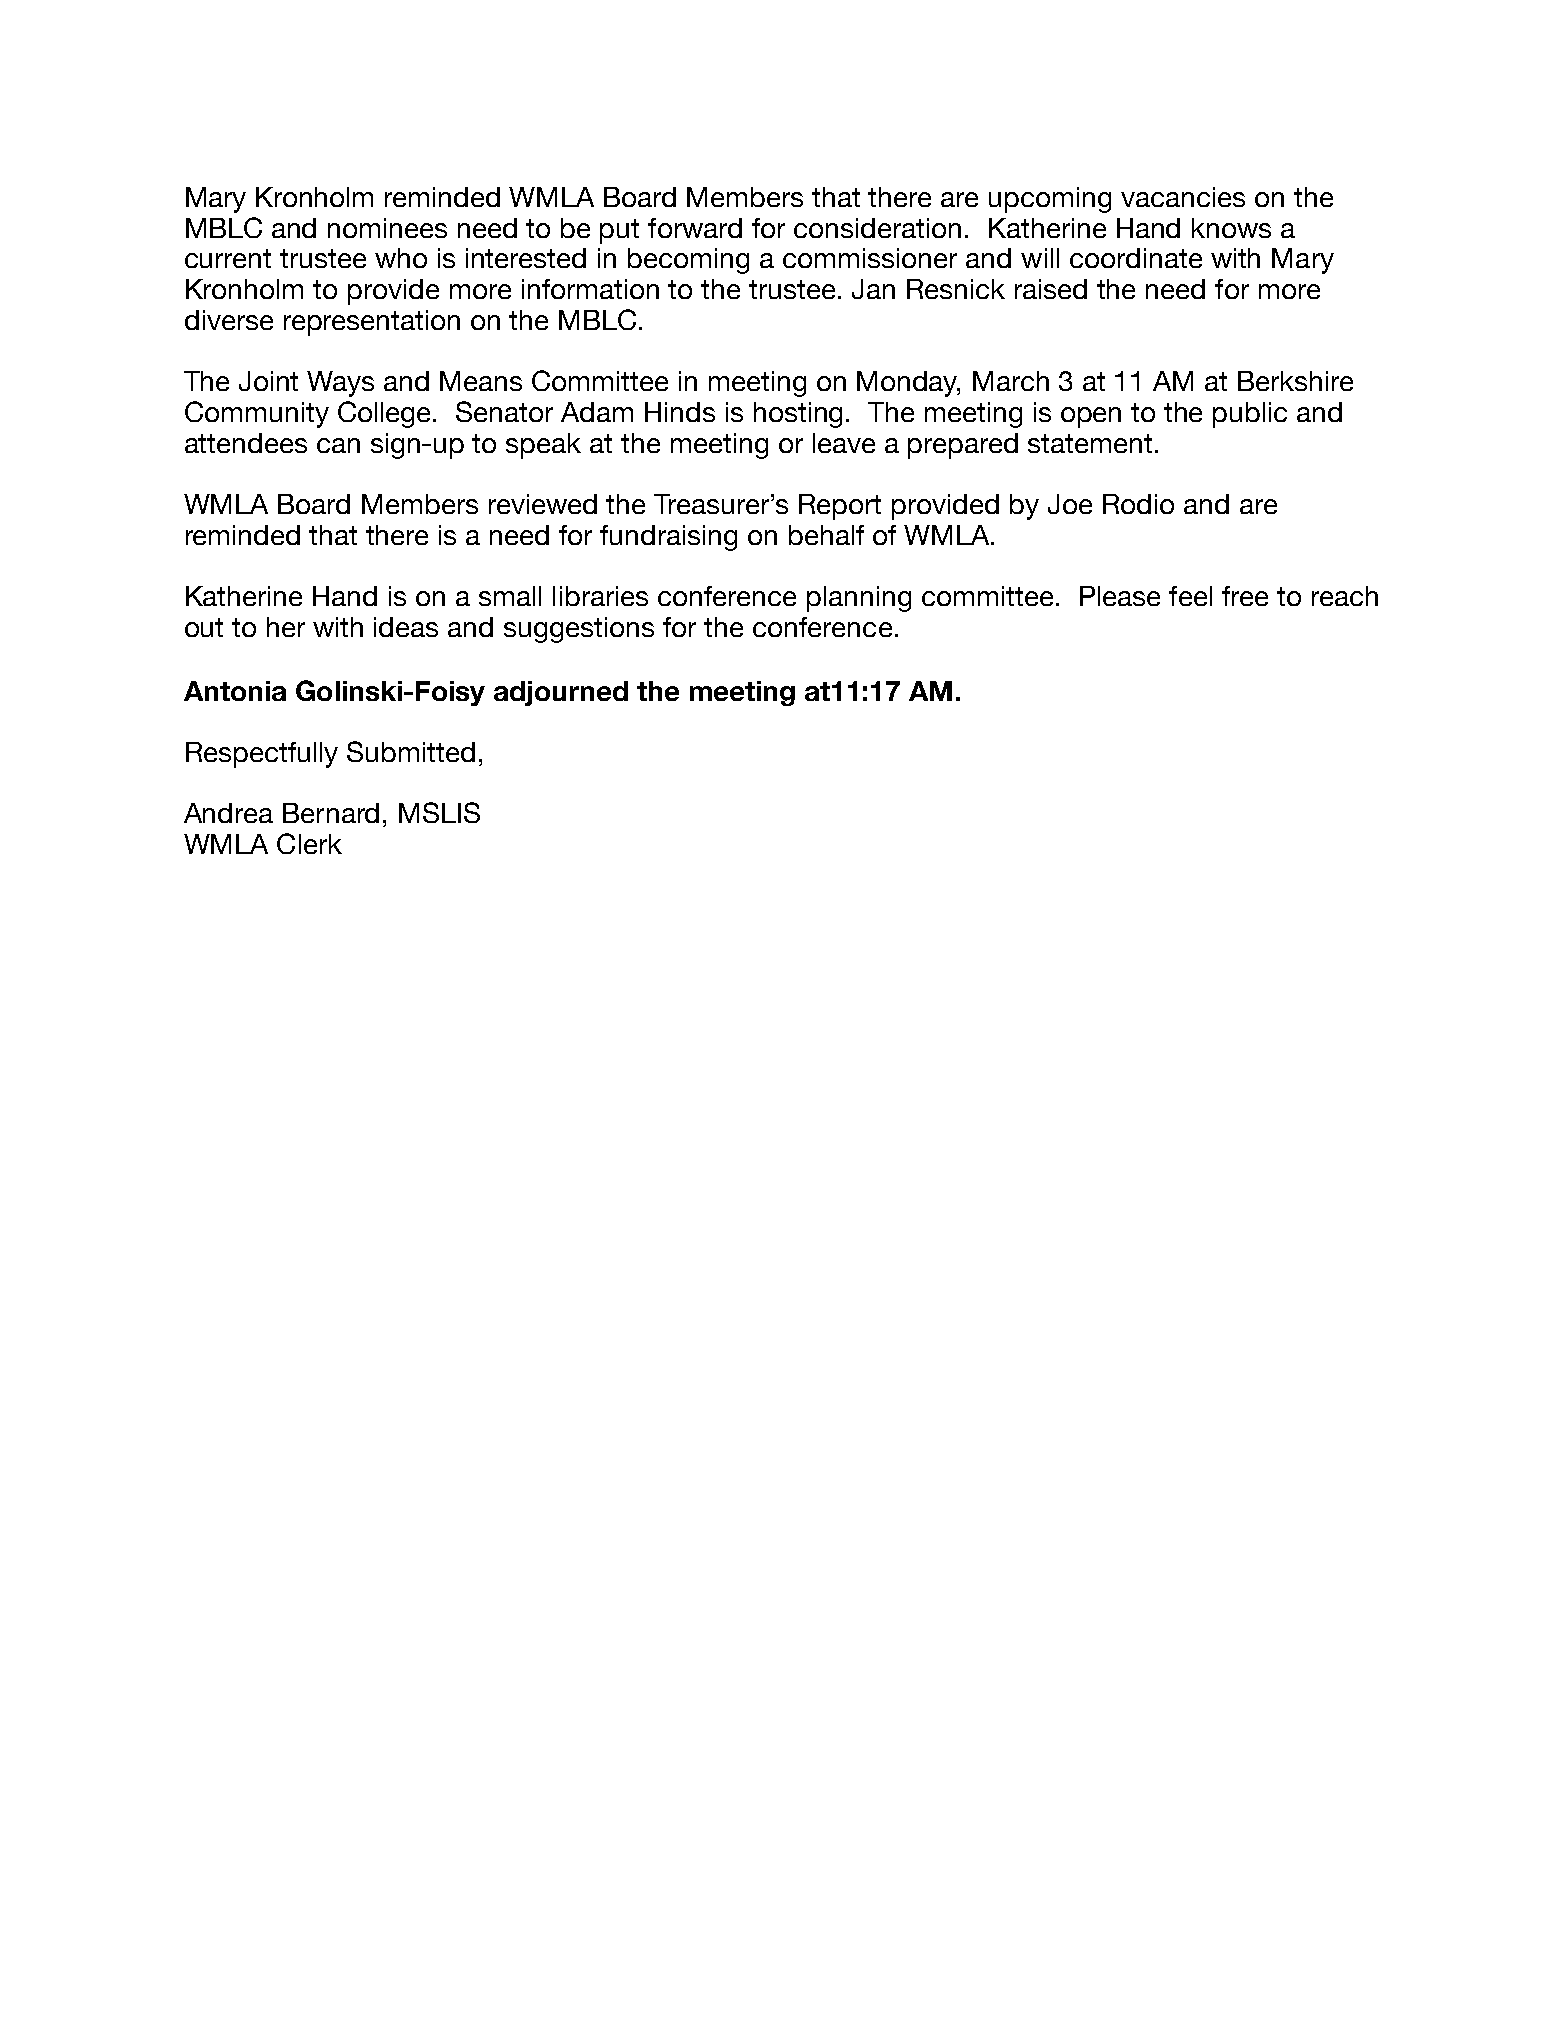 The height and width of the page is (2025, 1565). What do you see at coordinates (543, 504) in the page?
I see `reviewed` at bounding box center [543, 504].
